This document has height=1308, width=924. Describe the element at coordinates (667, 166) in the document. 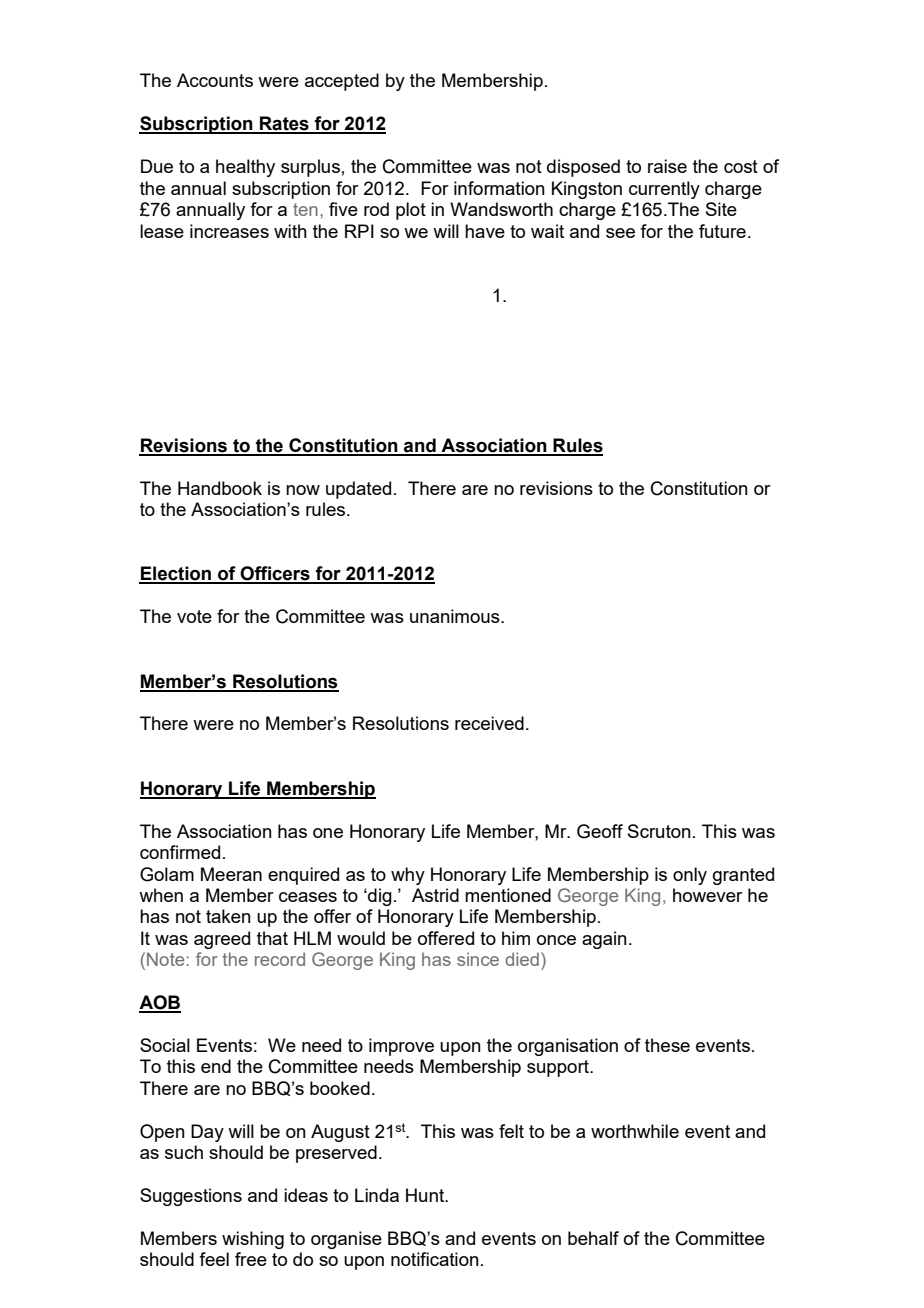

I see `raise` at that location.
